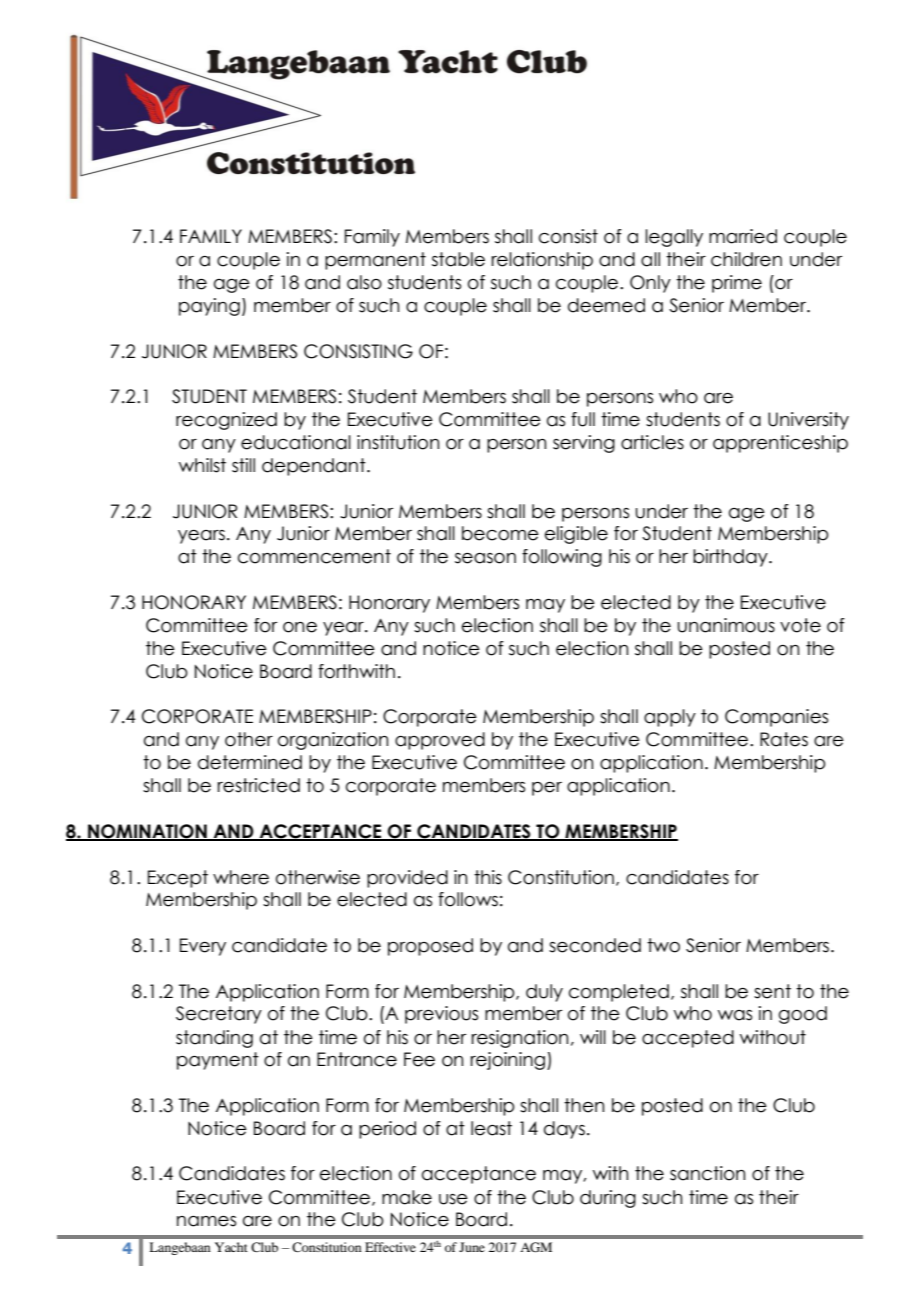 The image size is (924, 1308). Describe the element at coordinates (453, 1199) in the document. I see `use` at that location.
